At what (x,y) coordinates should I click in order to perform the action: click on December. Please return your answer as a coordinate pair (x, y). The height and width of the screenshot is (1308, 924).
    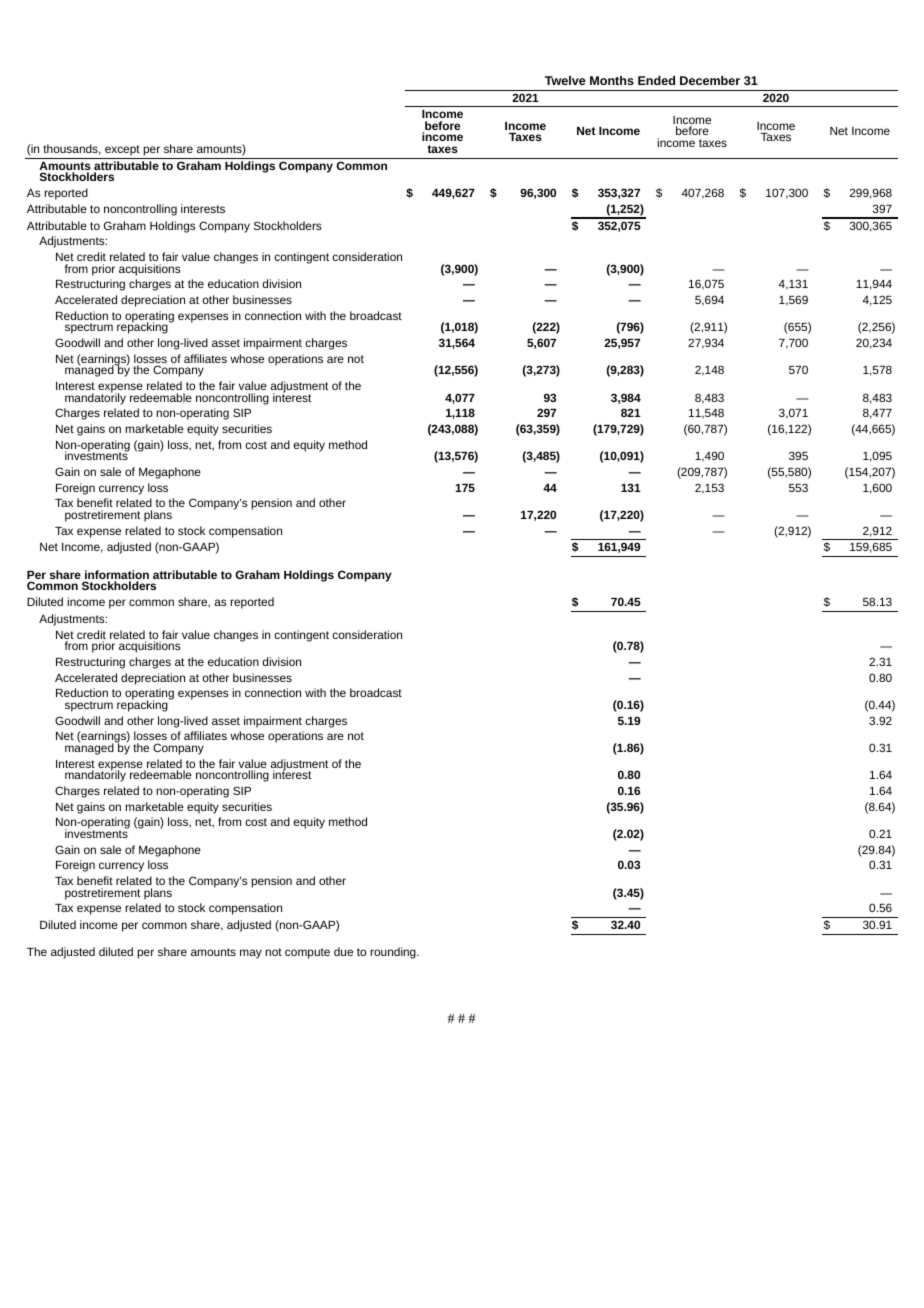
    Looking at the image, I should click on (710, 80).
